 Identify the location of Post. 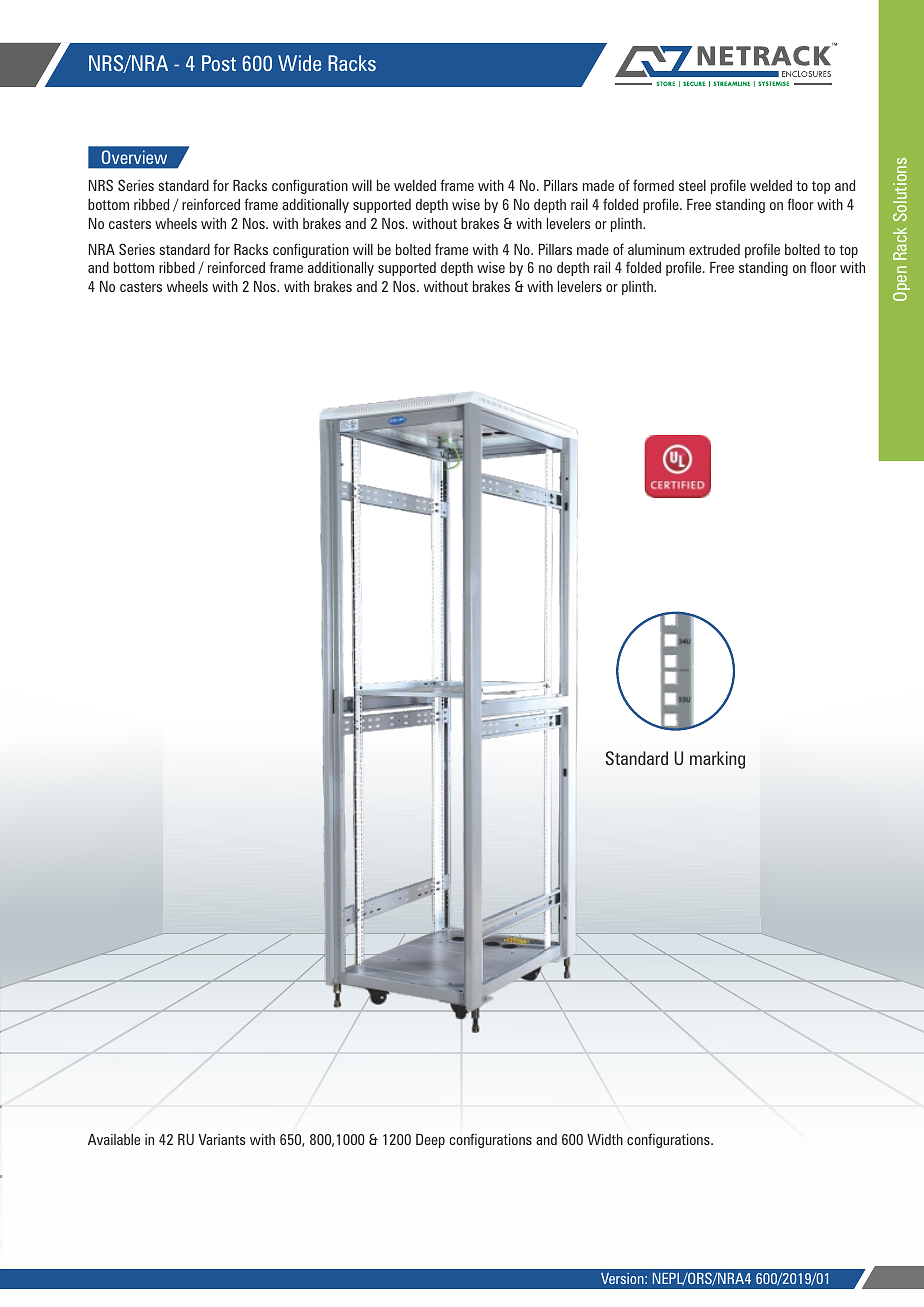
(219, 63).
